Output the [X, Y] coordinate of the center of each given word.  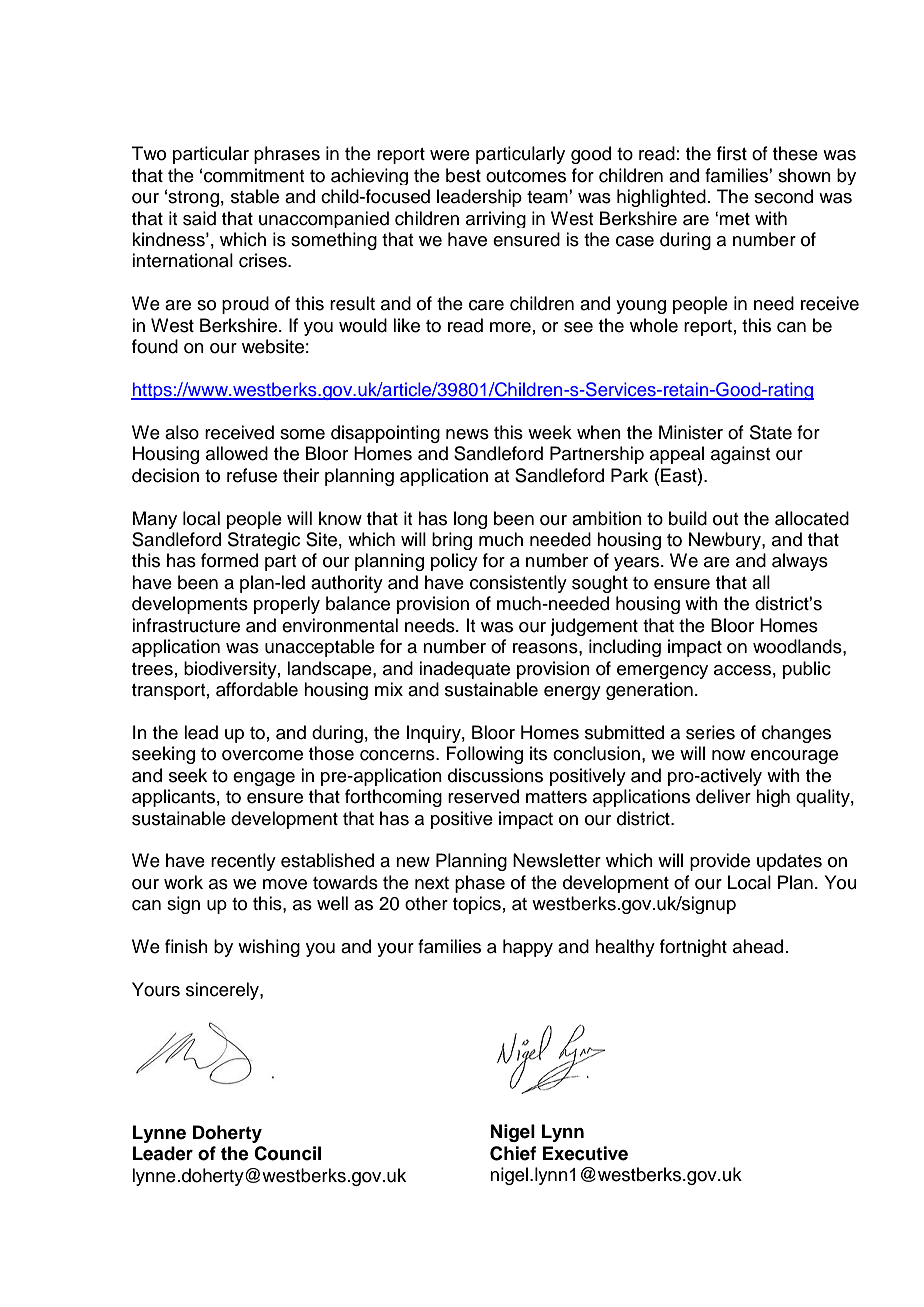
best [463, 175]
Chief [513, 1153]
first [732, 153]
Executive [585, 1153]
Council [287, 1153]
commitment [254, 175]
